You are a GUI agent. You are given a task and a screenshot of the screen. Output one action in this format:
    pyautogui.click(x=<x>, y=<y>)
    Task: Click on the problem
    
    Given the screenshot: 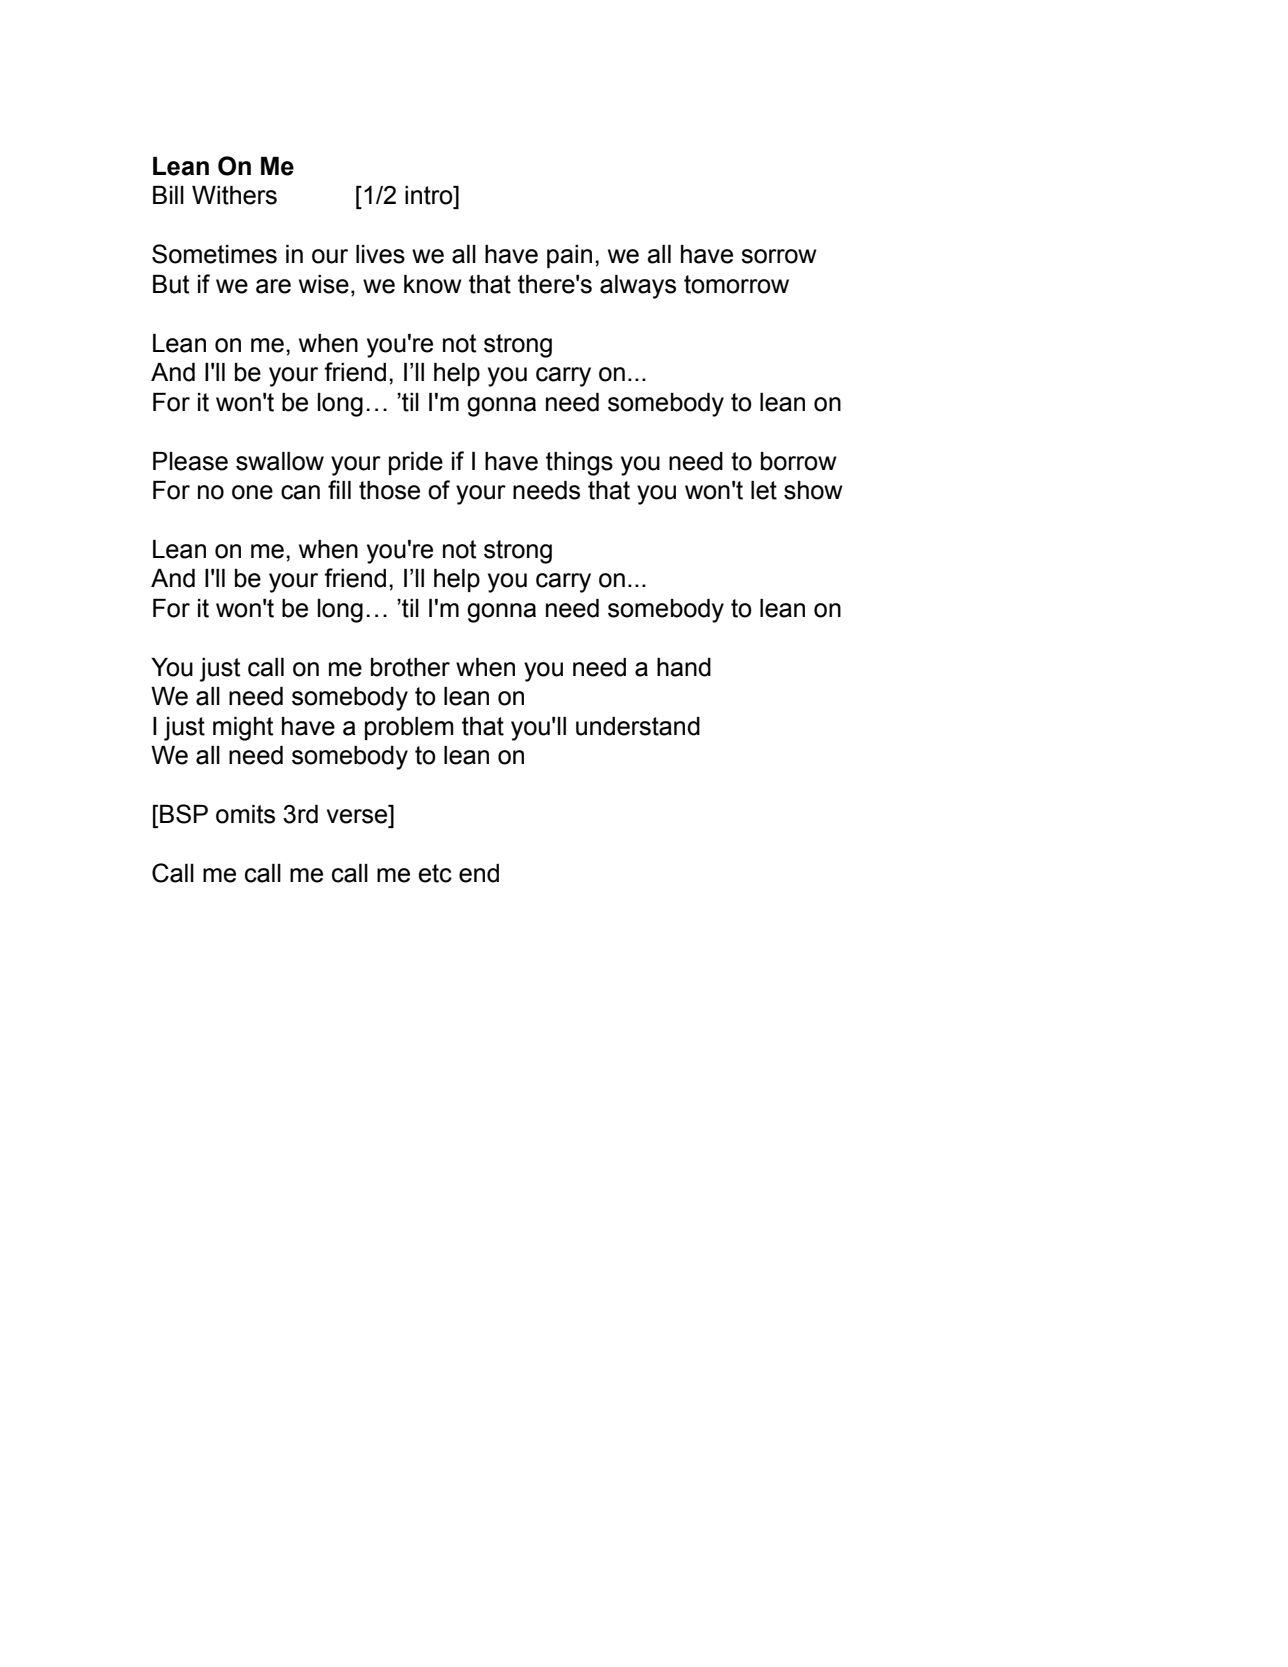 What is the action you would take?
    pyautogui.click(x=409, y=728)
